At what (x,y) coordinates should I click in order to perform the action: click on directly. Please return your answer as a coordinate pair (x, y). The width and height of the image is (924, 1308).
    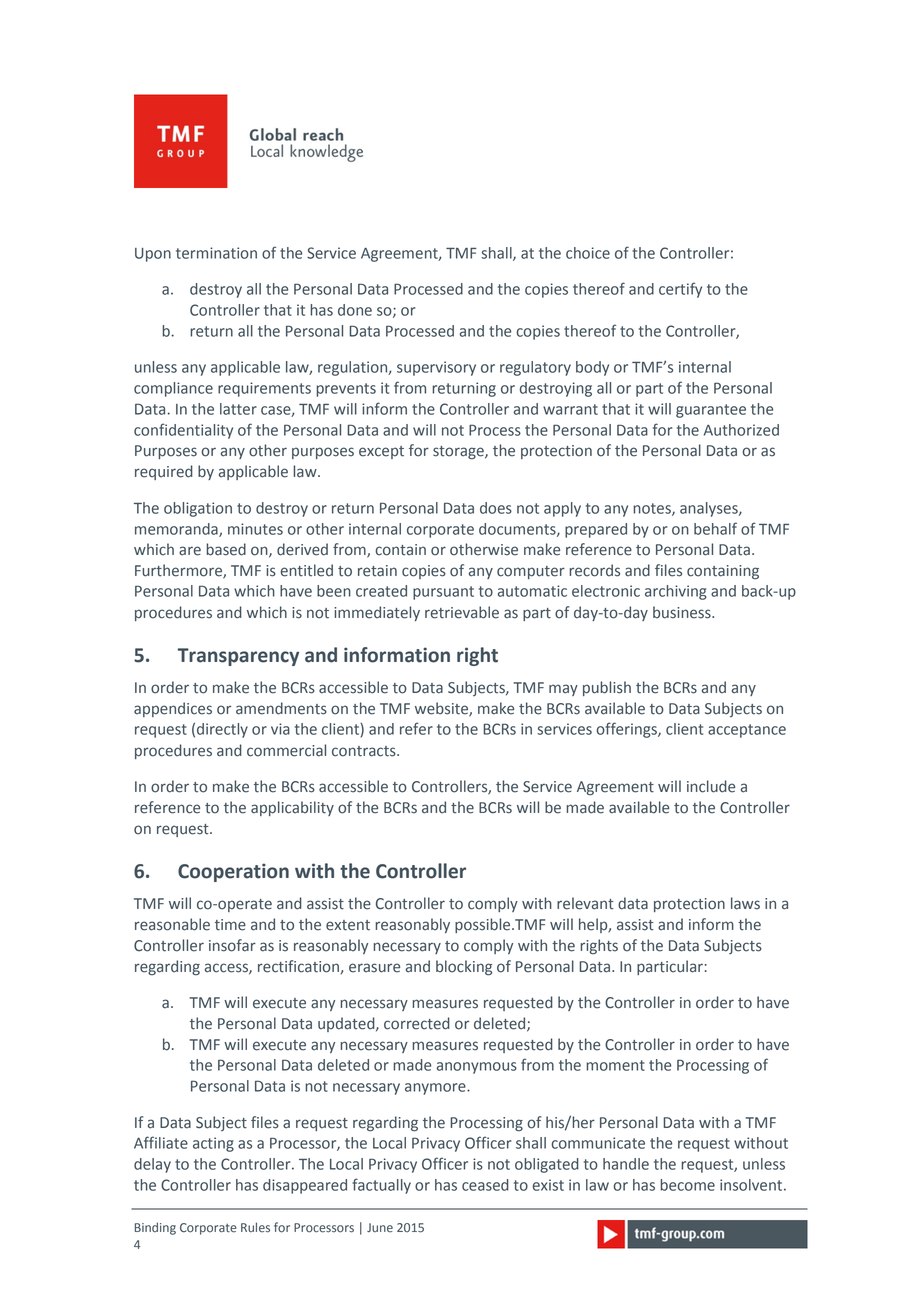
    Looking at the image, I should click on (222, 730).
